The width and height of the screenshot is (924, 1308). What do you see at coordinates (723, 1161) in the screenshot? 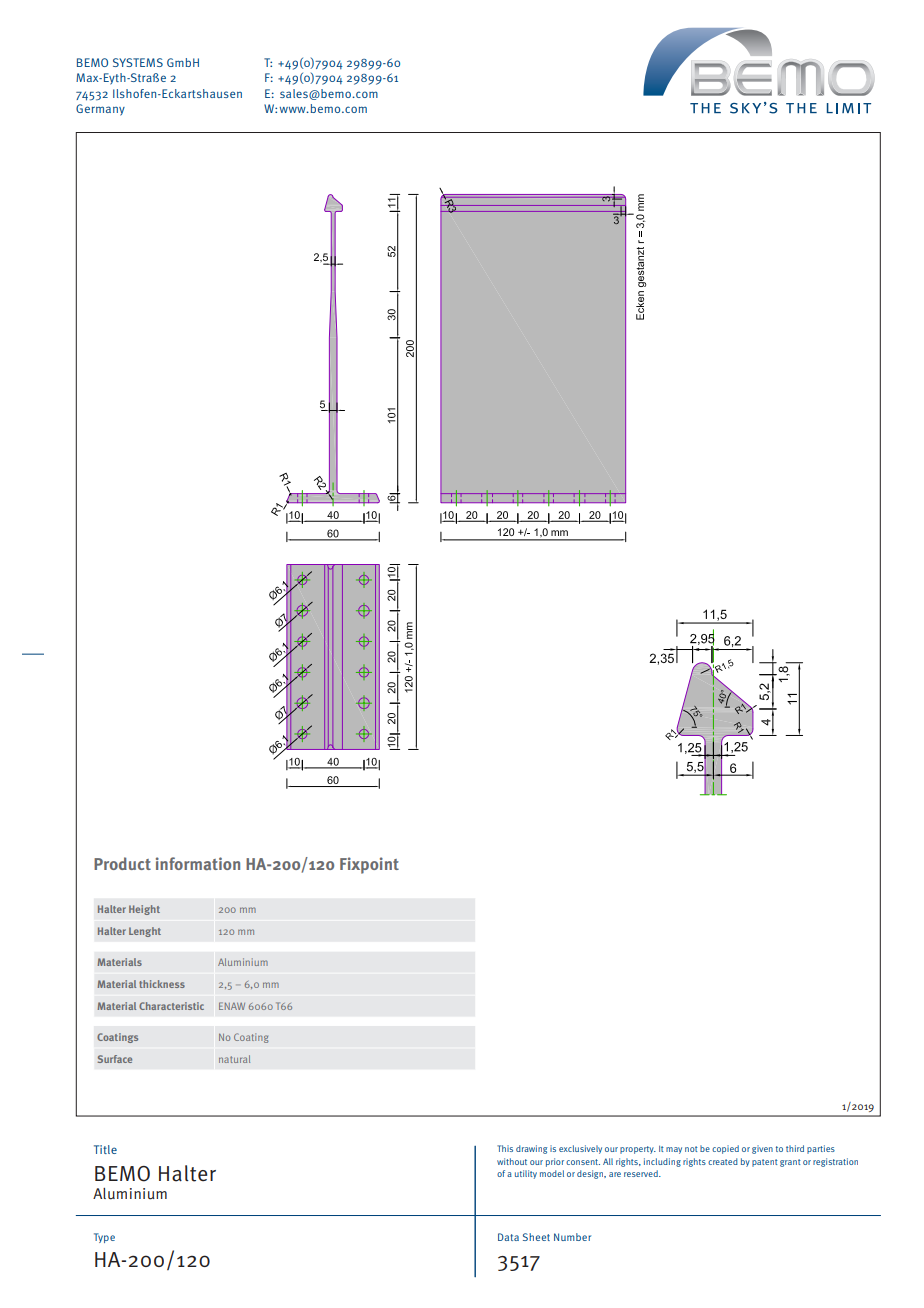
I see `created` at bounding box center [723, 1161].
